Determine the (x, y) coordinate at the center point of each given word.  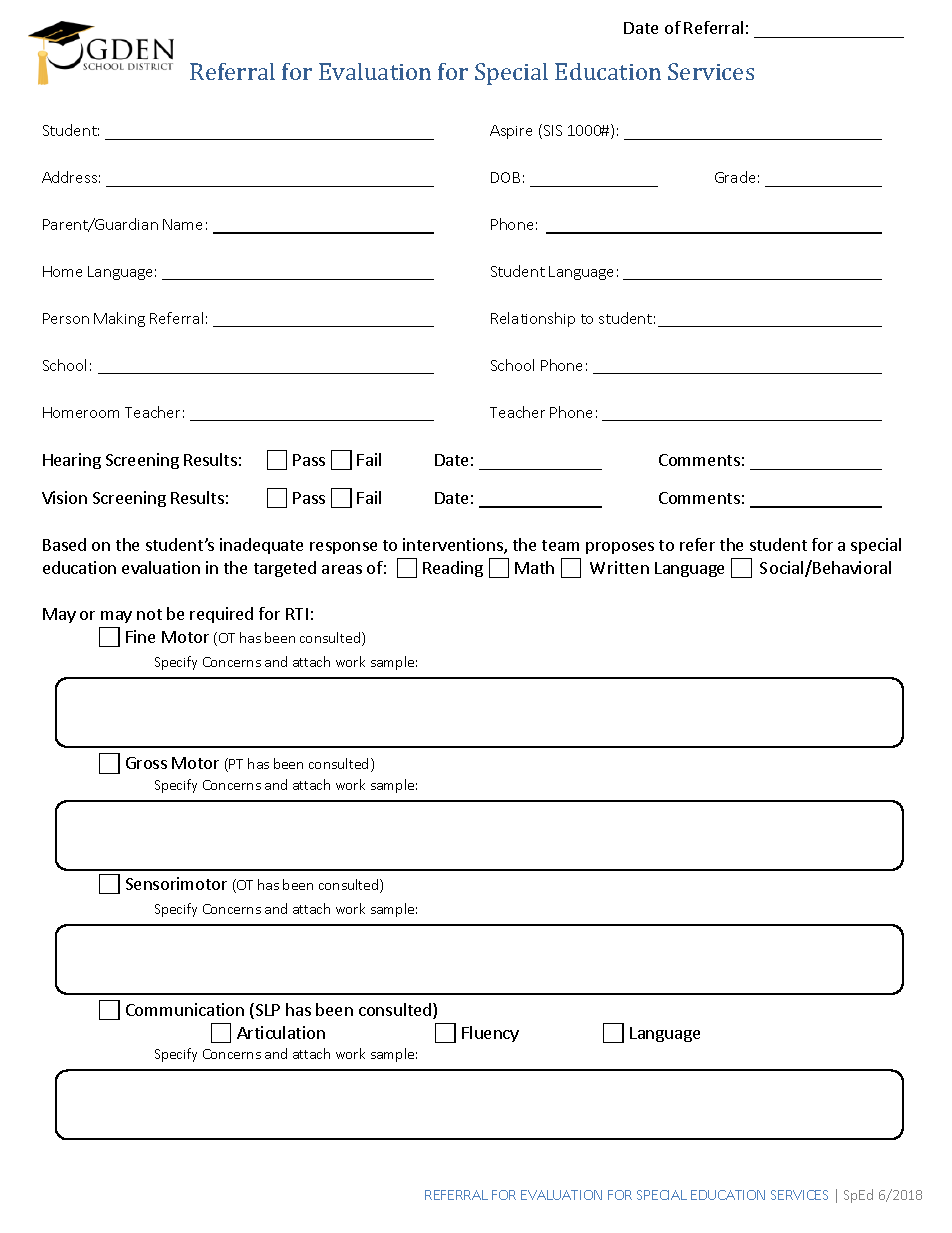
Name (182, 224)
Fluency (490, 1034)
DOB (505, 177)
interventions (454, 546)
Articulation (281, 1032)
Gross (146, 763)
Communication (185, 1009)
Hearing (72, 461)
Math (534, 567)
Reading (453, 569)
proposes (620, 548)
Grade (735, 177)
